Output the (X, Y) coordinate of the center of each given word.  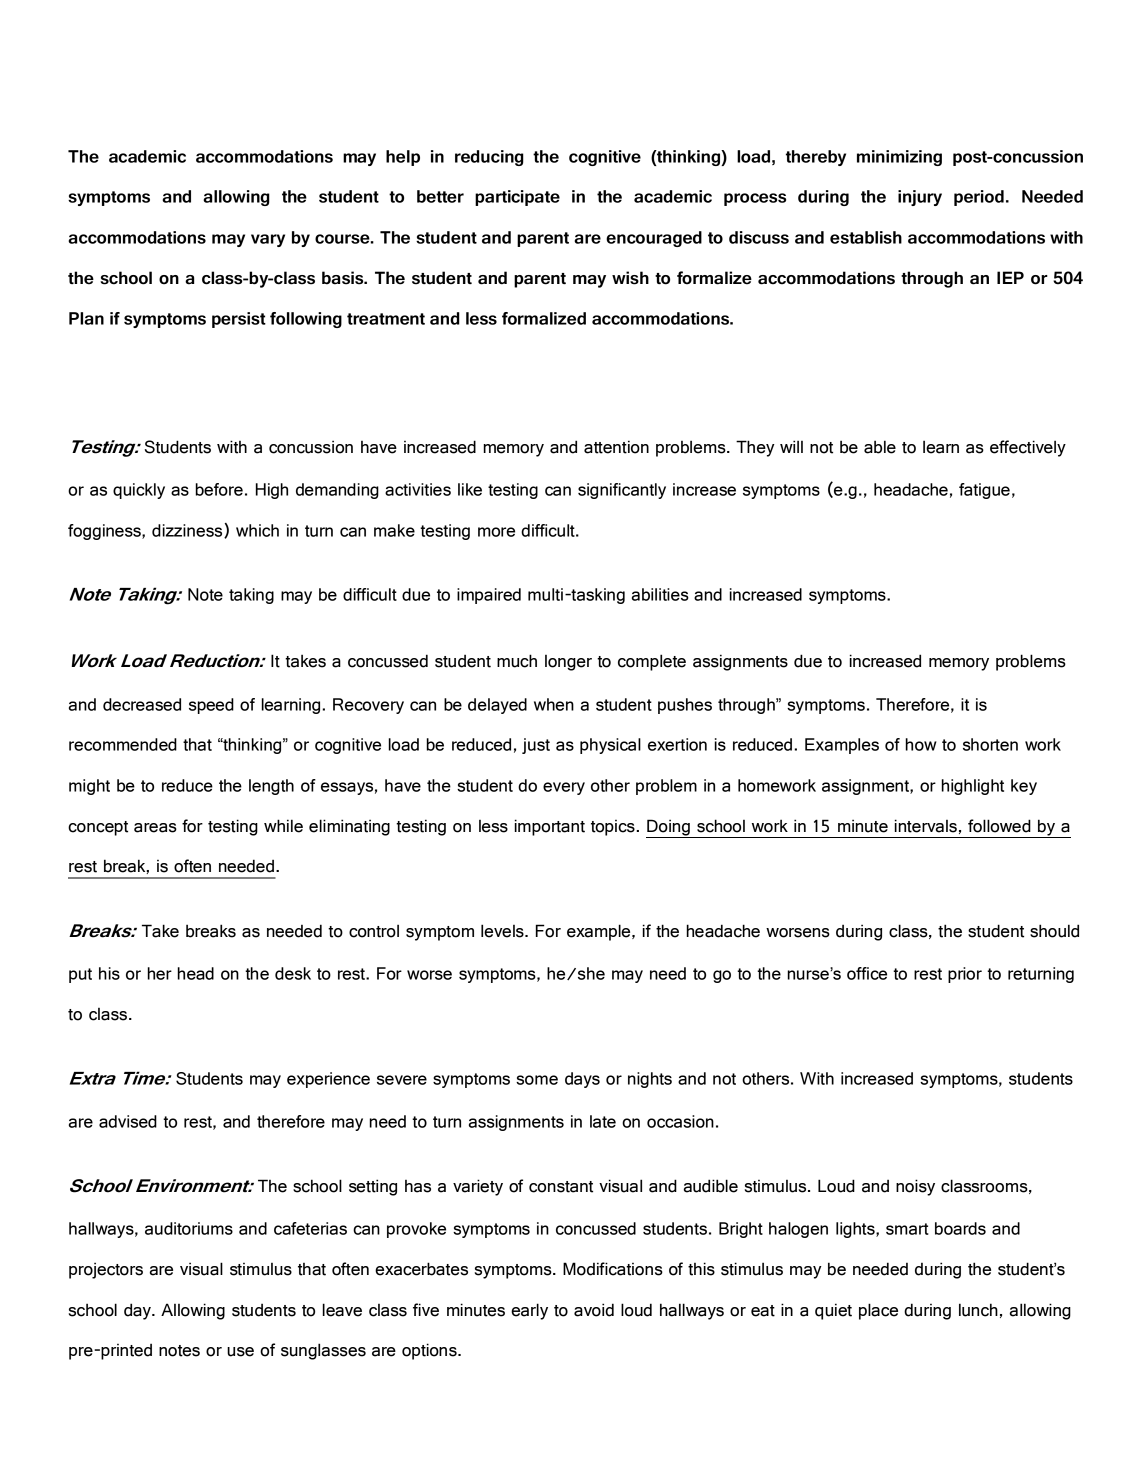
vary (268, 240)
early (529, 1311)
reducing (489, 158)
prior (965, 975)
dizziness (188, 531)
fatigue (984, 491)
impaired (489, 596)
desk (293, 973)
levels (503, 931)
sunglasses (323, 1351)
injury (920, 198)
